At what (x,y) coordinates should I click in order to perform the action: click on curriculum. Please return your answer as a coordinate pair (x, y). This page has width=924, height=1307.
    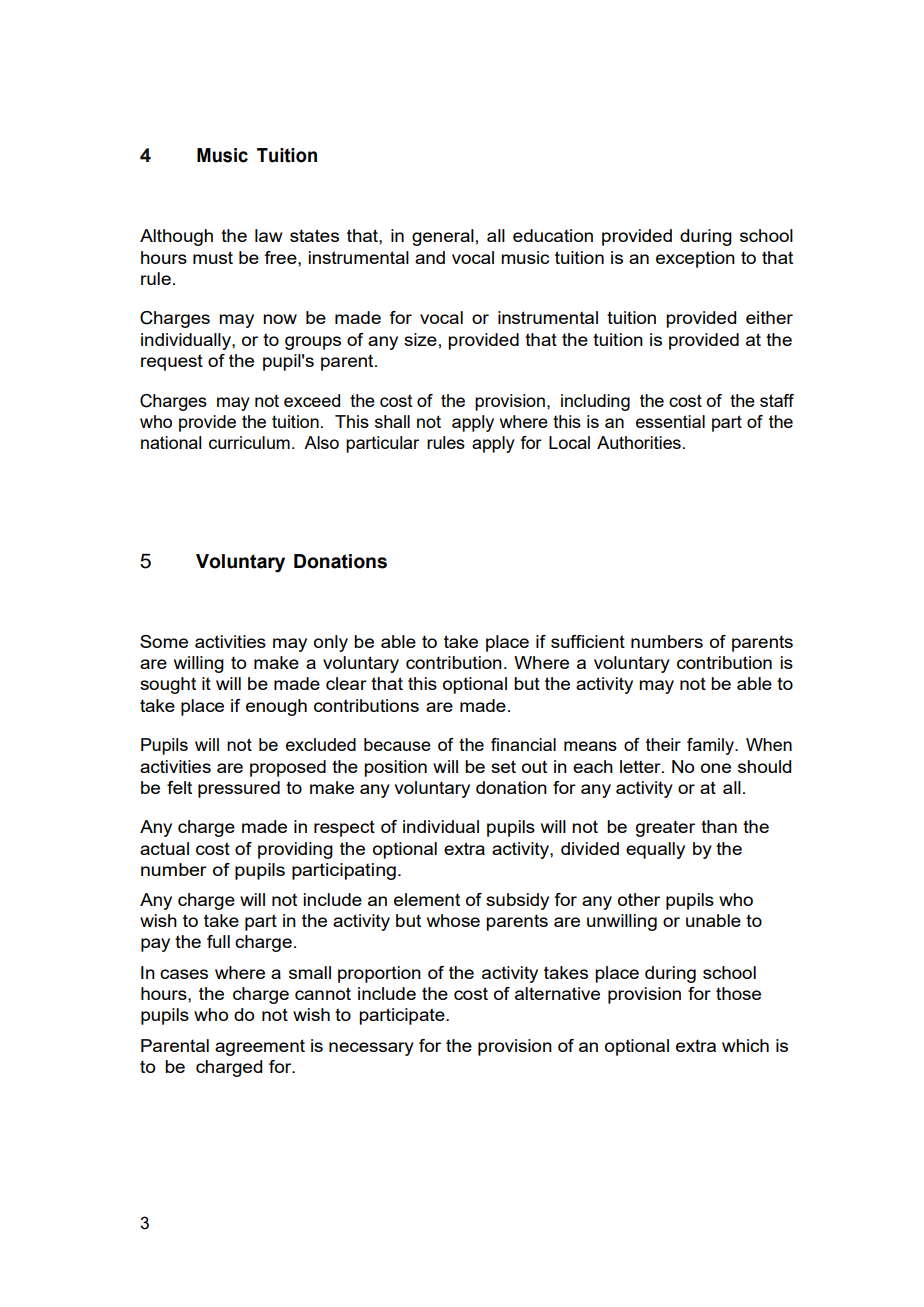
    Looking at the image, I should click on (249, 442).
